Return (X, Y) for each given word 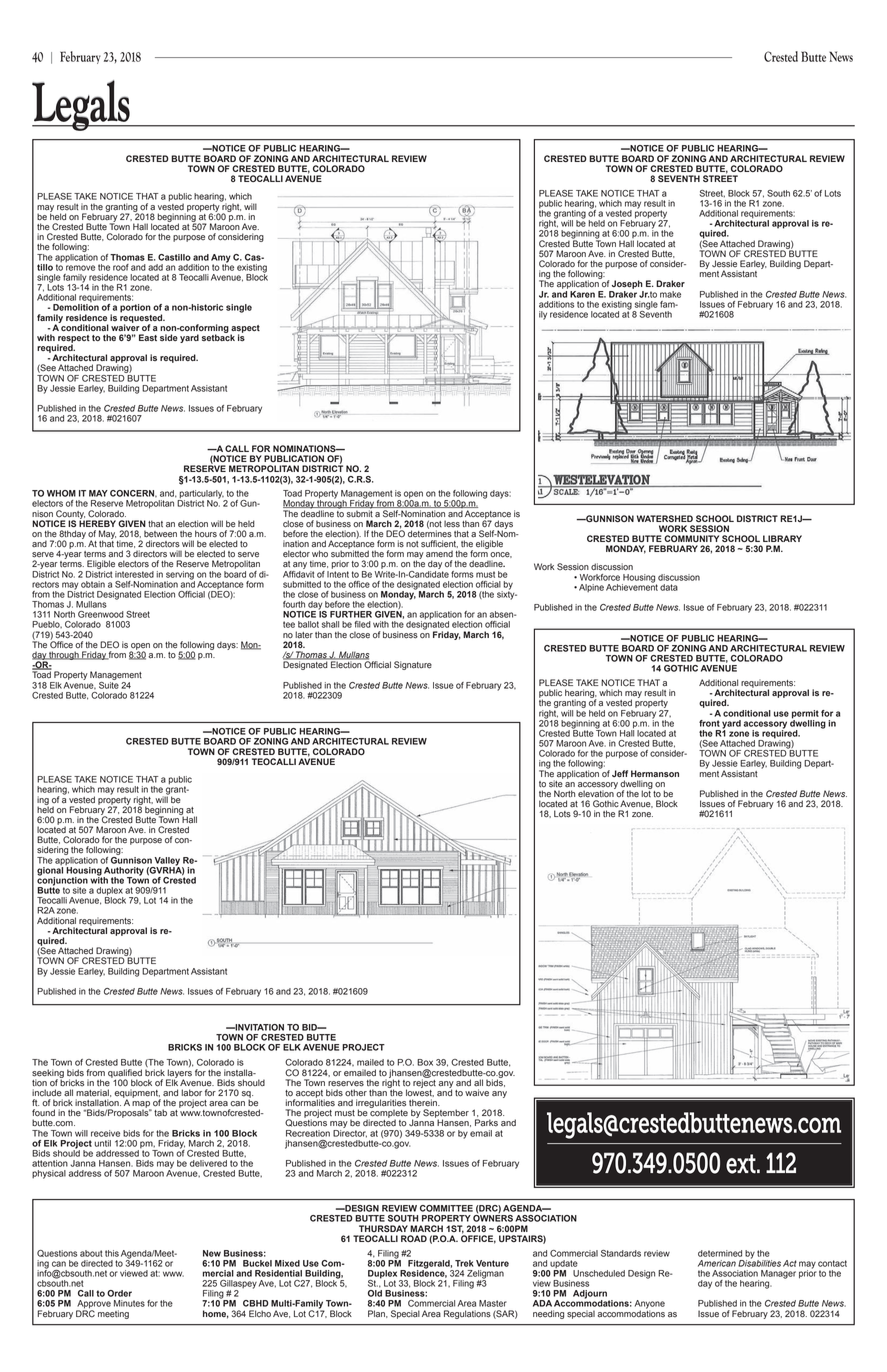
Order (119, 1293)
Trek (464, 1263)
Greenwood (101, 614)
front (709, 723)
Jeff (620, 773)
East (148, 337)
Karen (582, 294)
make (670, 294)
